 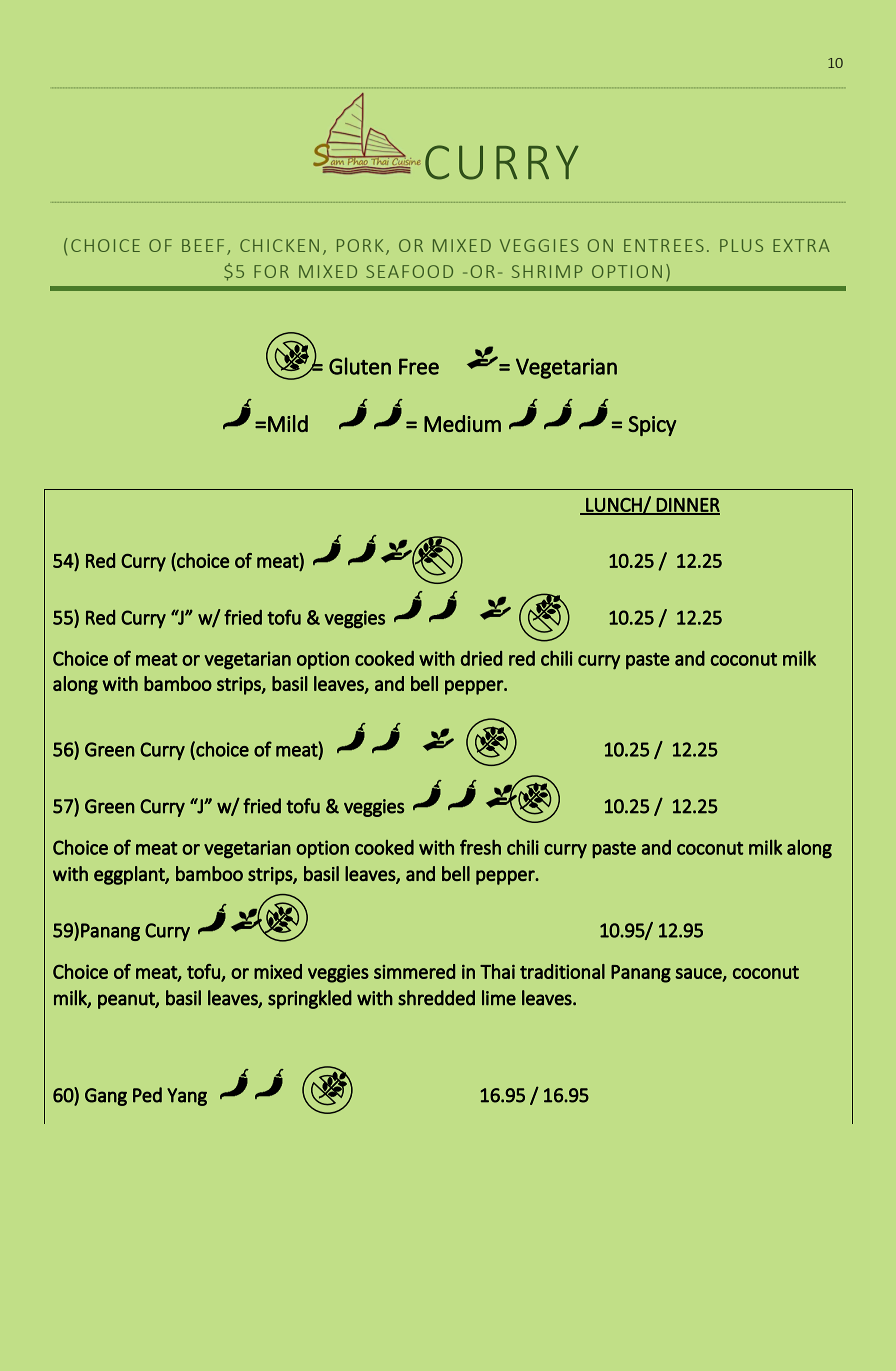 What do you see at coordinates (409, 271) in the screenshot?
I see `SEAFOOD` at bounding box center [409, 271].
